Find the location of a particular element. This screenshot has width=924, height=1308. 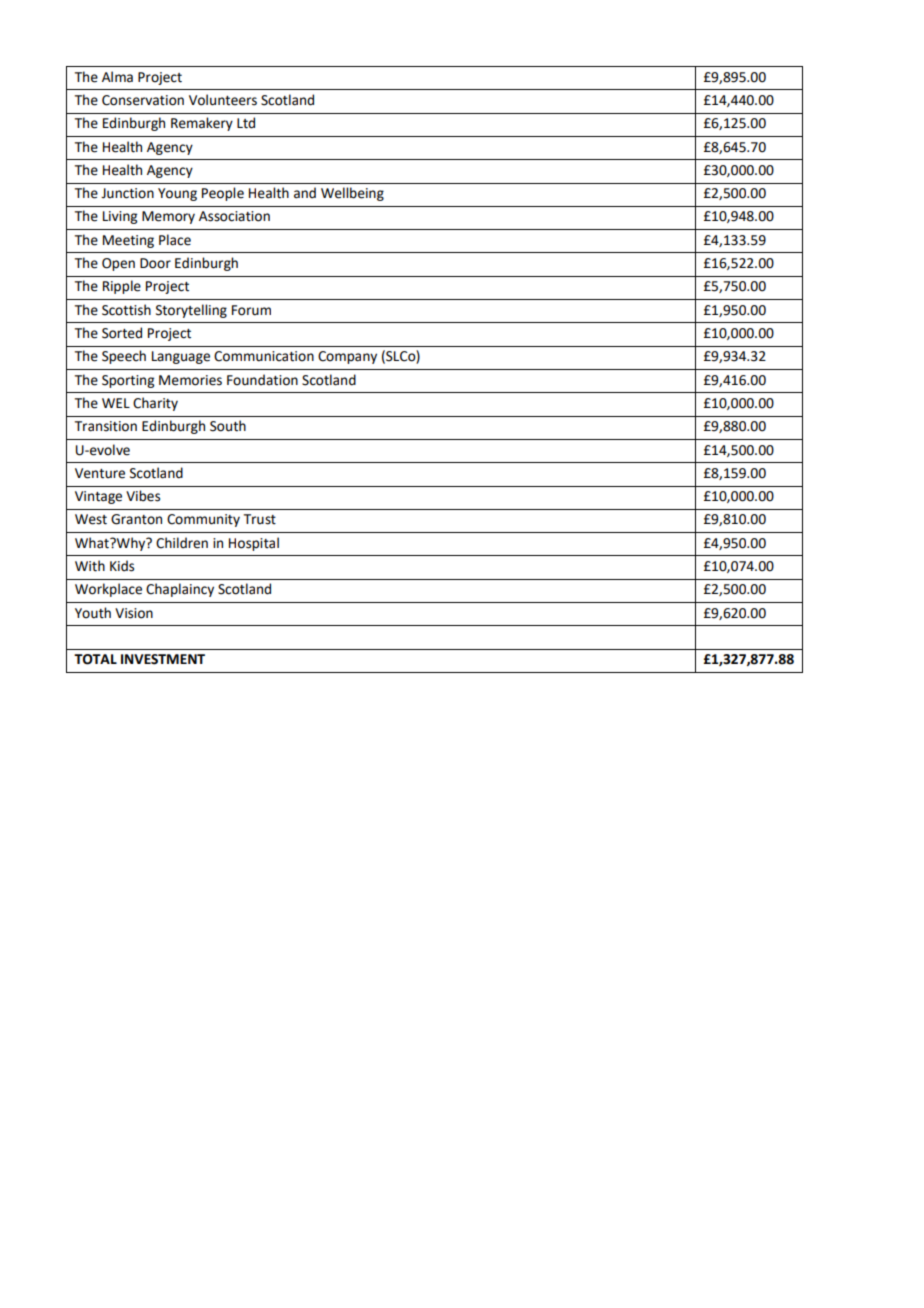

Ltd is located at coordinates (246, 123).
